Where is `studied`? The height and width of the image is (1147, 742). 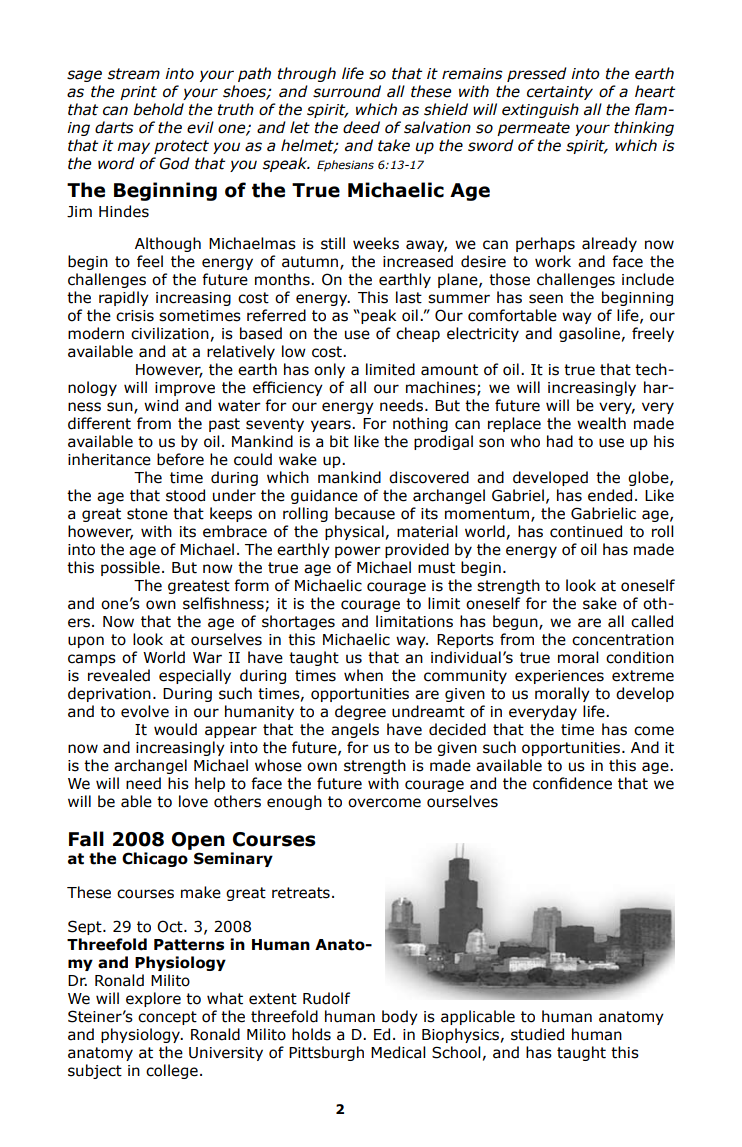 studied is located at coordinates (537, 1034).
